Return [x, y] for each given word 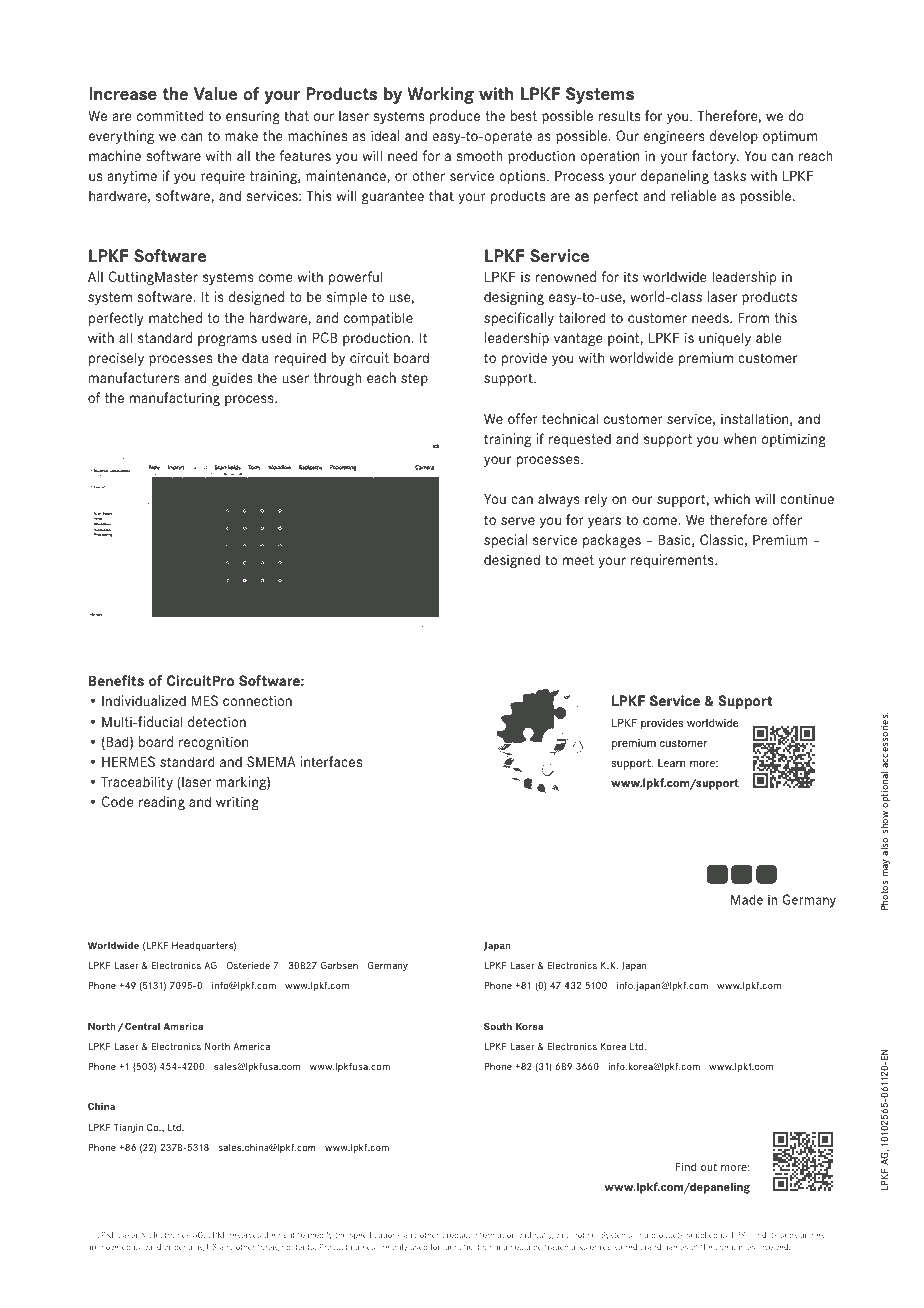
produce [455, 117]
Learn [671, 763]
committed [170, 115]
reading [162, 803]
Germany [388, 966]
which [732, 498]
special [505, 541]
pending [189, 1248]
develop [734, 137]
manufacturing [175, 399]
